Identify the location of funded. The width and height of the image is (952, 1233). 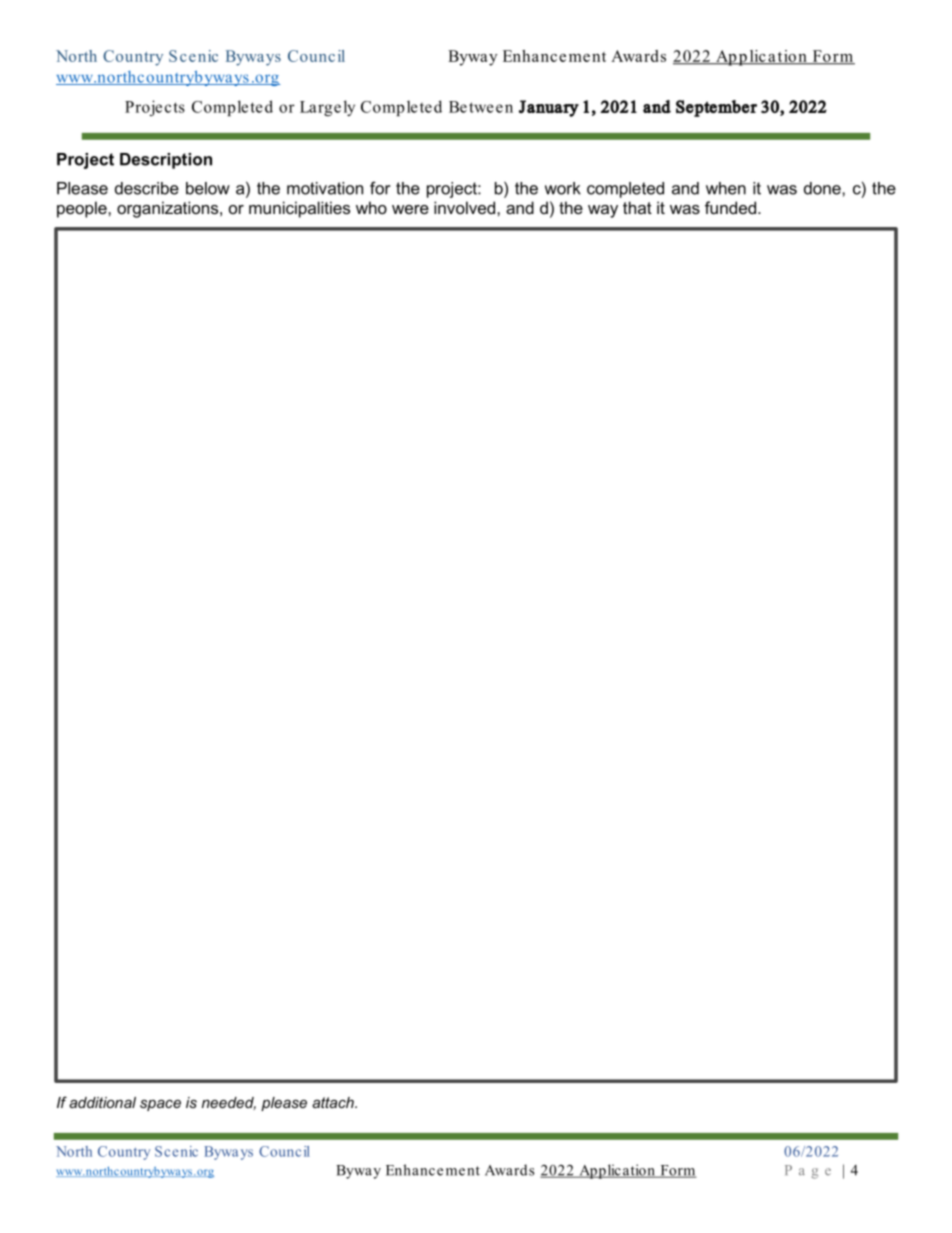
(730, 207).
